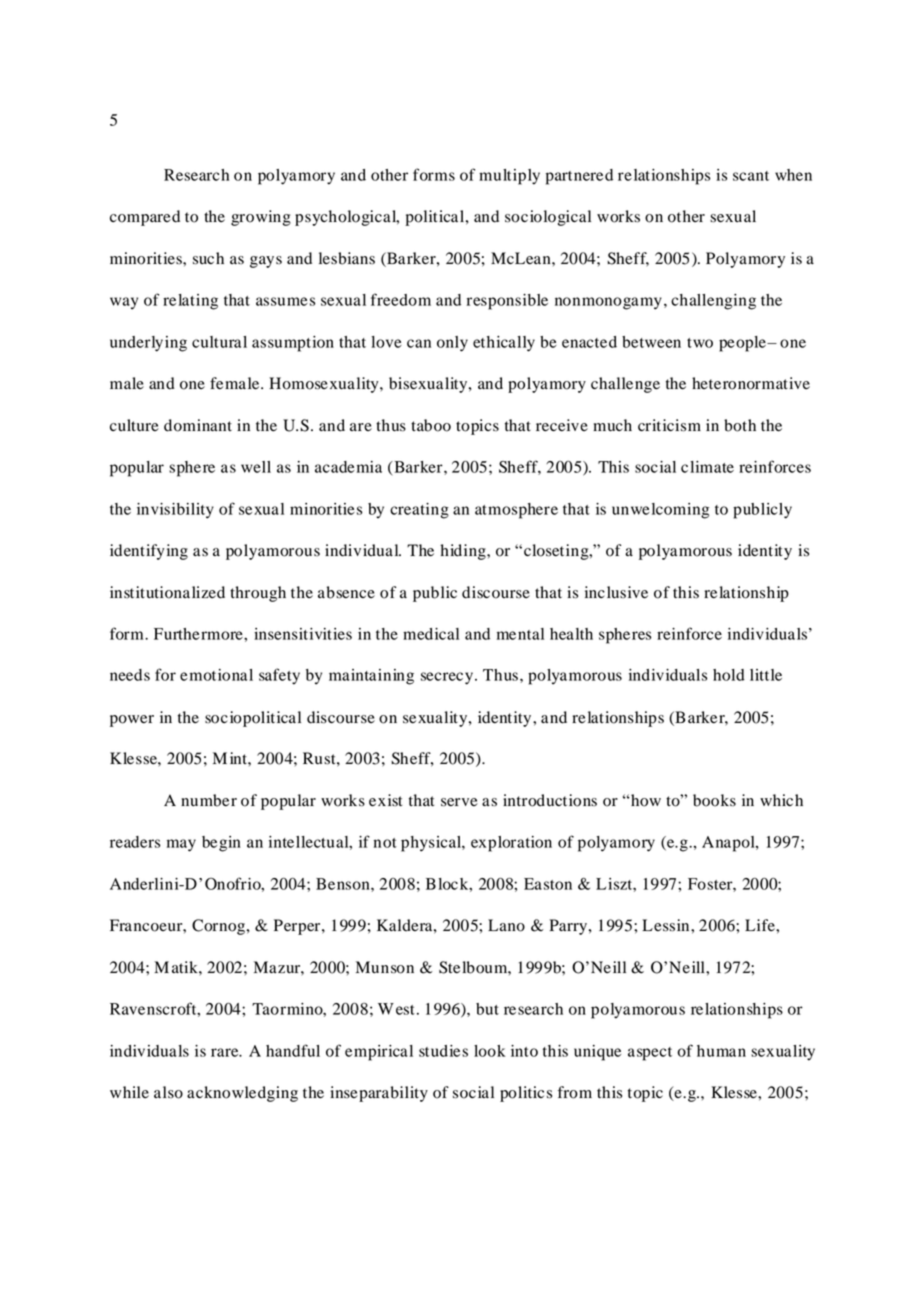  Describe the element at coordinates (261, 218) in the screenshot. I see `growing` at that location.
